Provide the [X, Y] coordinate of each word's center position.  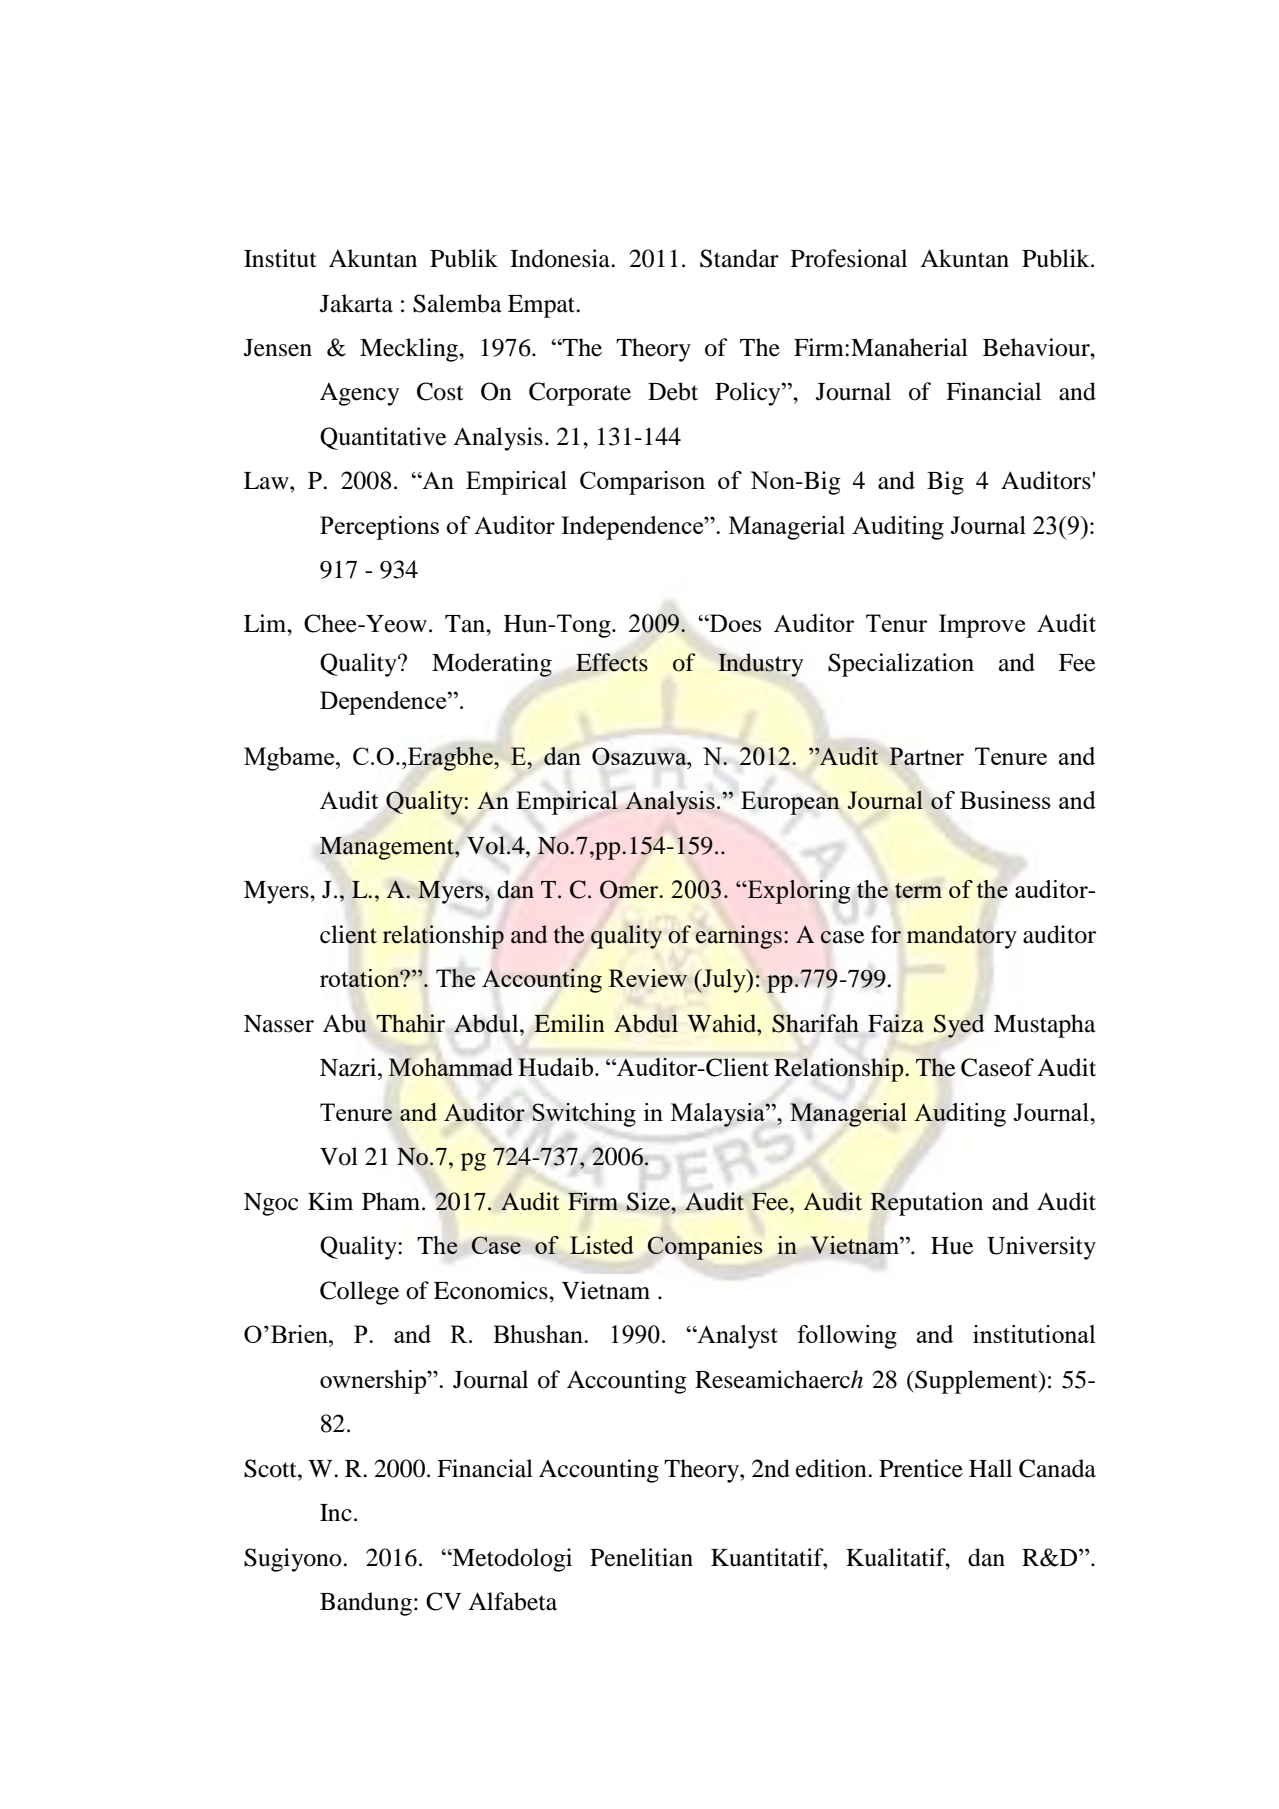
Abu [345, 1023]
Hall [990, 1468]
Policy [749, 394]
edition [832, 1468]
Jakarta [356, 303]
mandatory [962, 937]
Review [648, 978]
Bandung [366, 1604]
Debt [673, 391]
